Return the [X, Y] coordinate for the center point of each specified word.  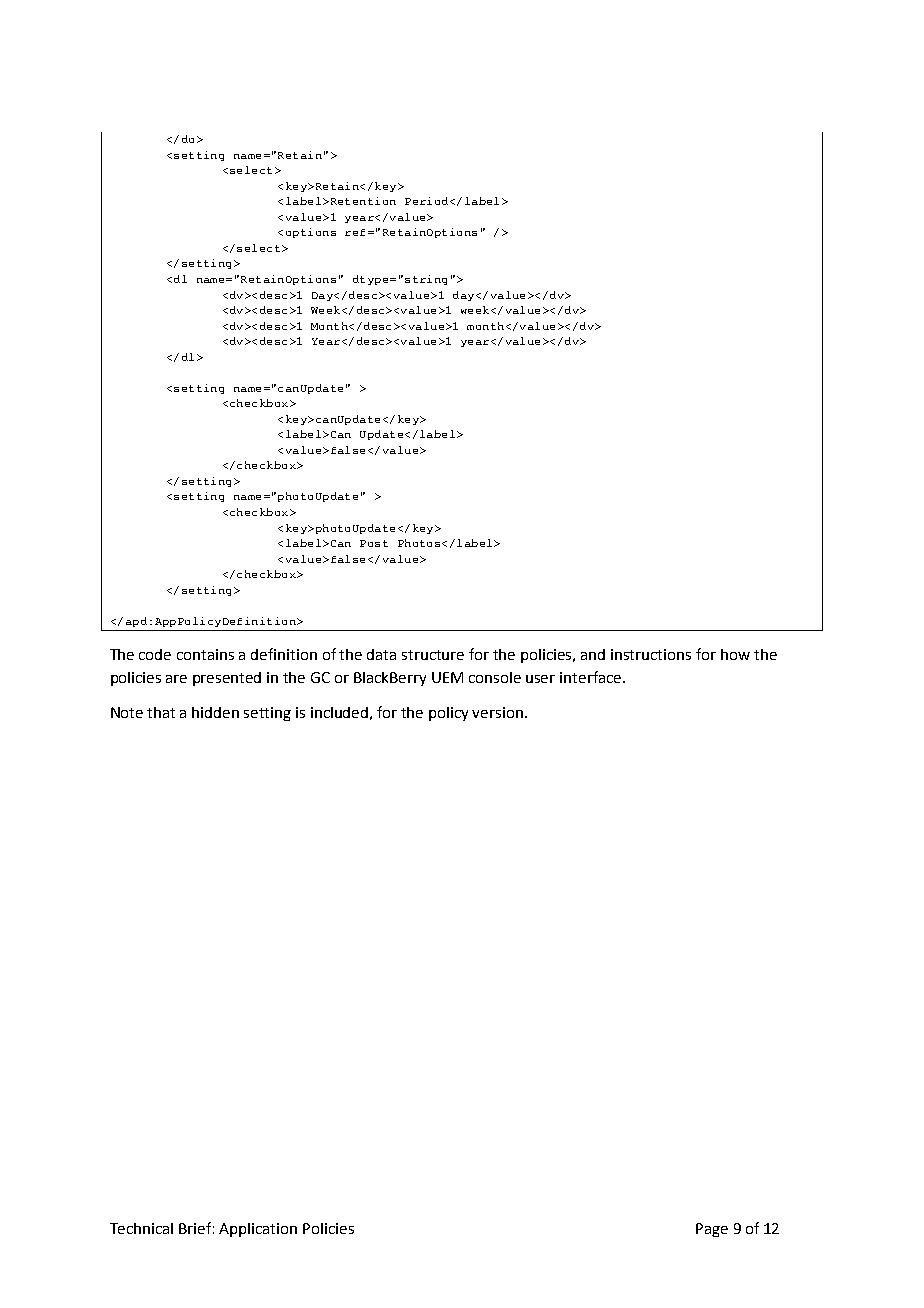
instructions [651, 654]
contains [205, 654]
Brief [196, 1228]
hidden [215, 712]
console [495, 677]
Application [258, 1230]
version [499, 712]
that [161, 712]
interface [590, 677]
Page [712, 1230]
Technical [141, 1228]
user [540, 679]
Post [374, 543]
